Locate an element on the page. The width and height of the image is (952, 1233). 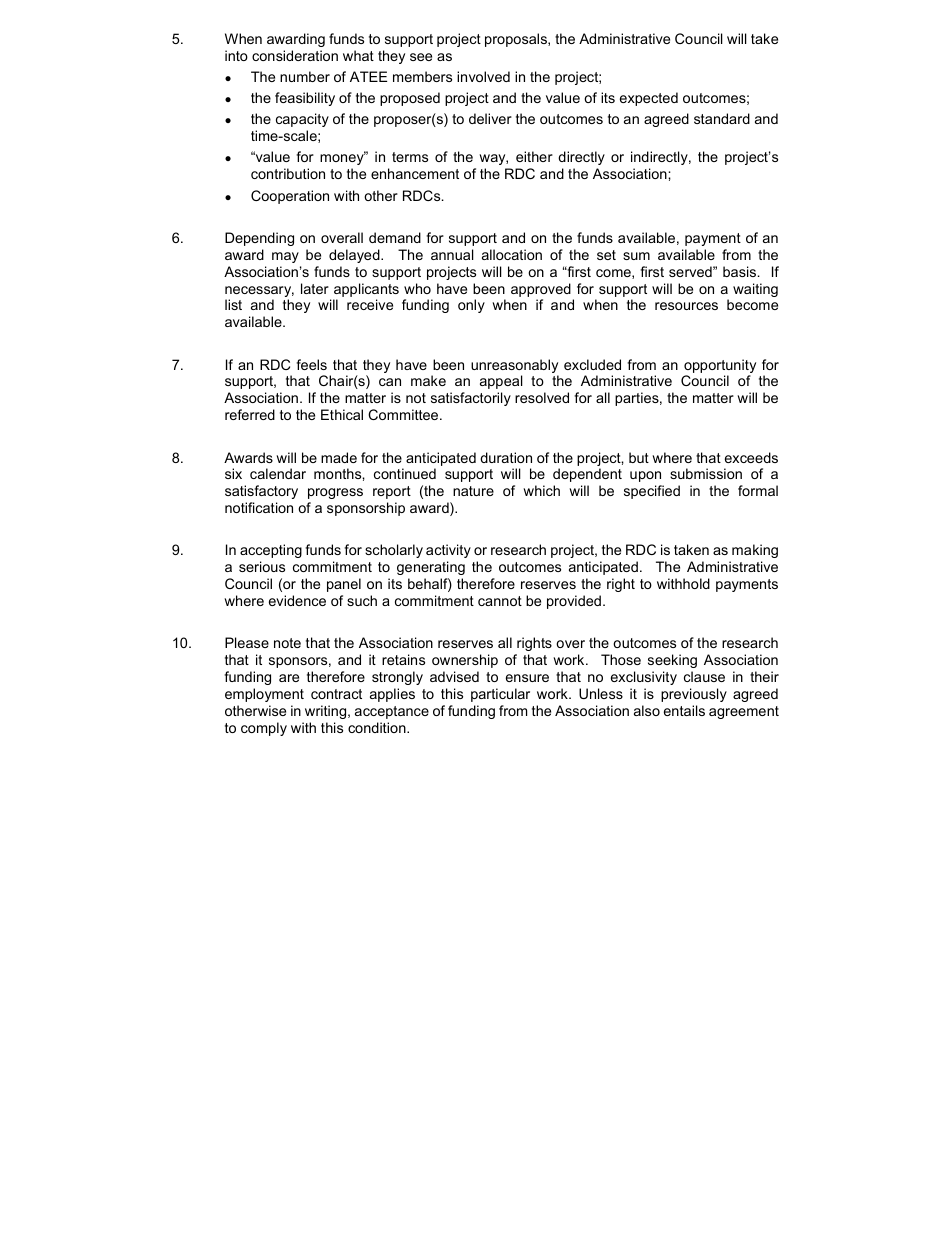
appeal is located at coordinates (501, 382).
